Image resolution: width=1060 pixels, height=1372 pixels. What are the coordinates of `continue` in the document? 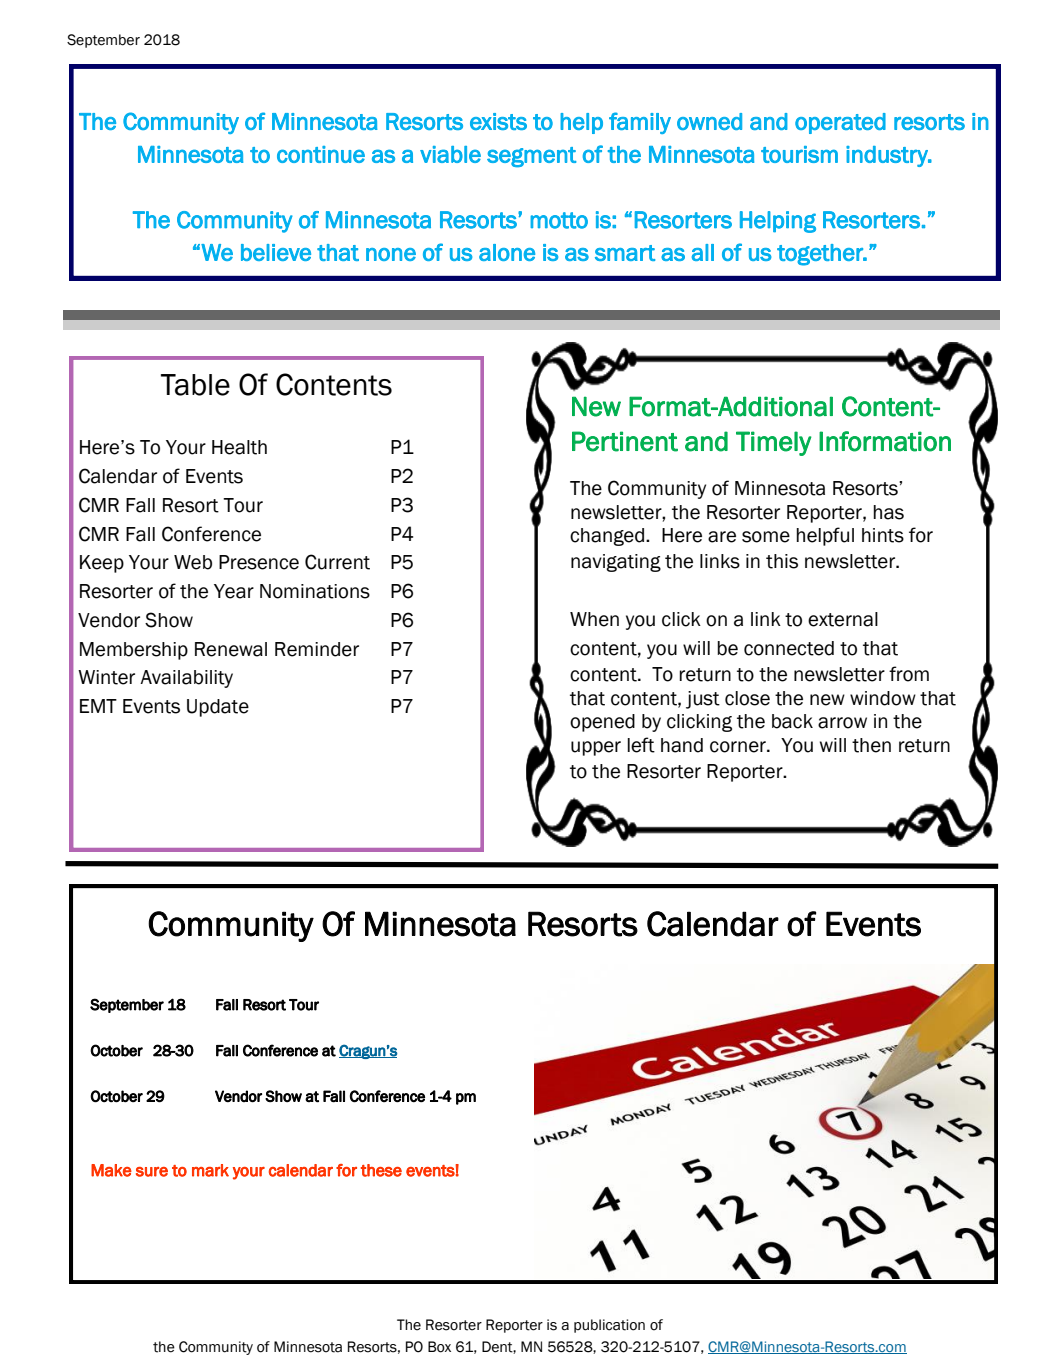 It's located at (321, 154).
